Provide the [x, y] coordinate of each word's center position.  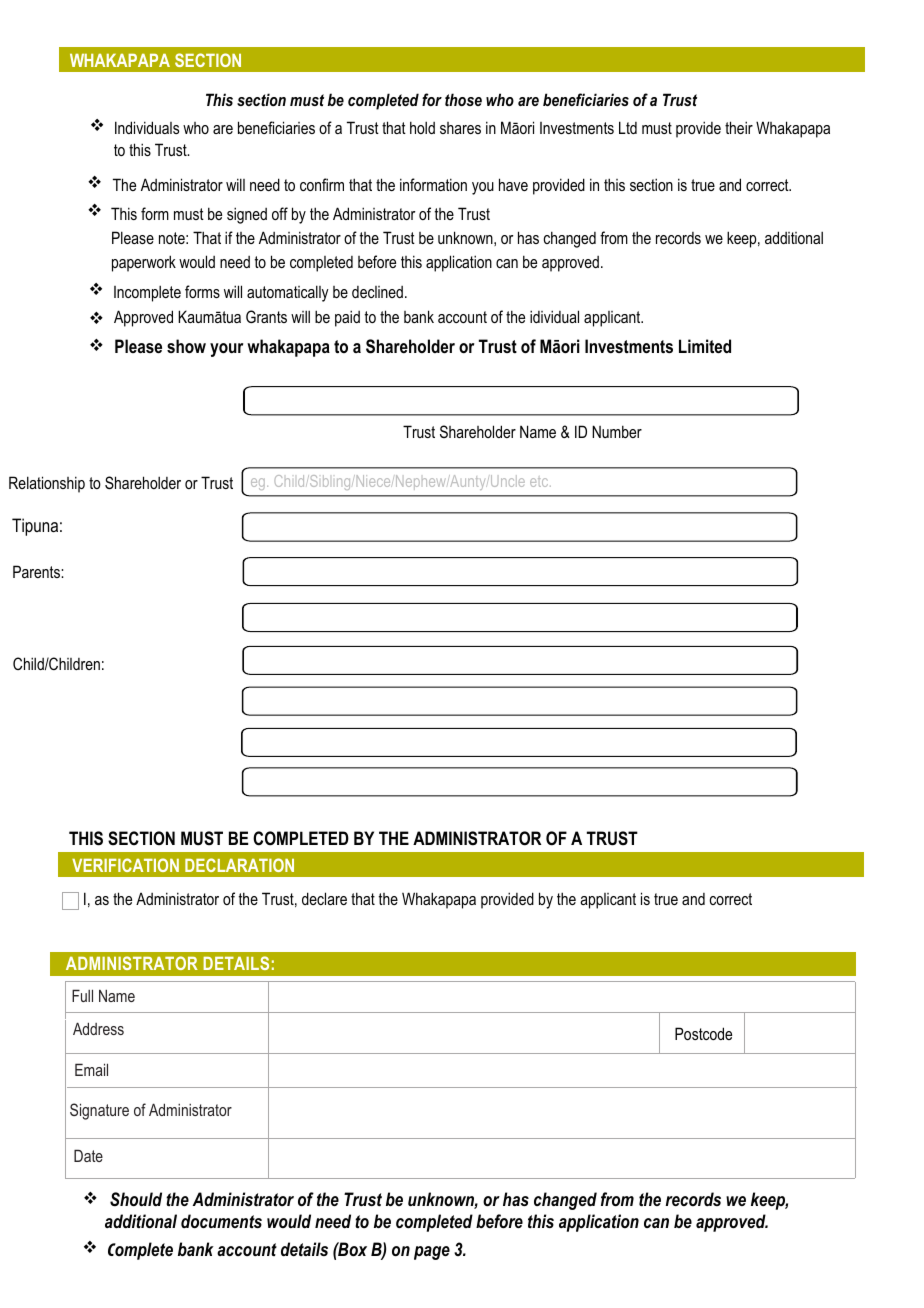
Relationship [47, 484]
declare [324, 898]
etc [540, 482]
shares [460, 128]
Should [136, 1199]
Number [617, 431]
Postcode [703, 1033]
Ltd [628, 127]
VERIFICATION [125, 865]
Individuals [147, 127]
